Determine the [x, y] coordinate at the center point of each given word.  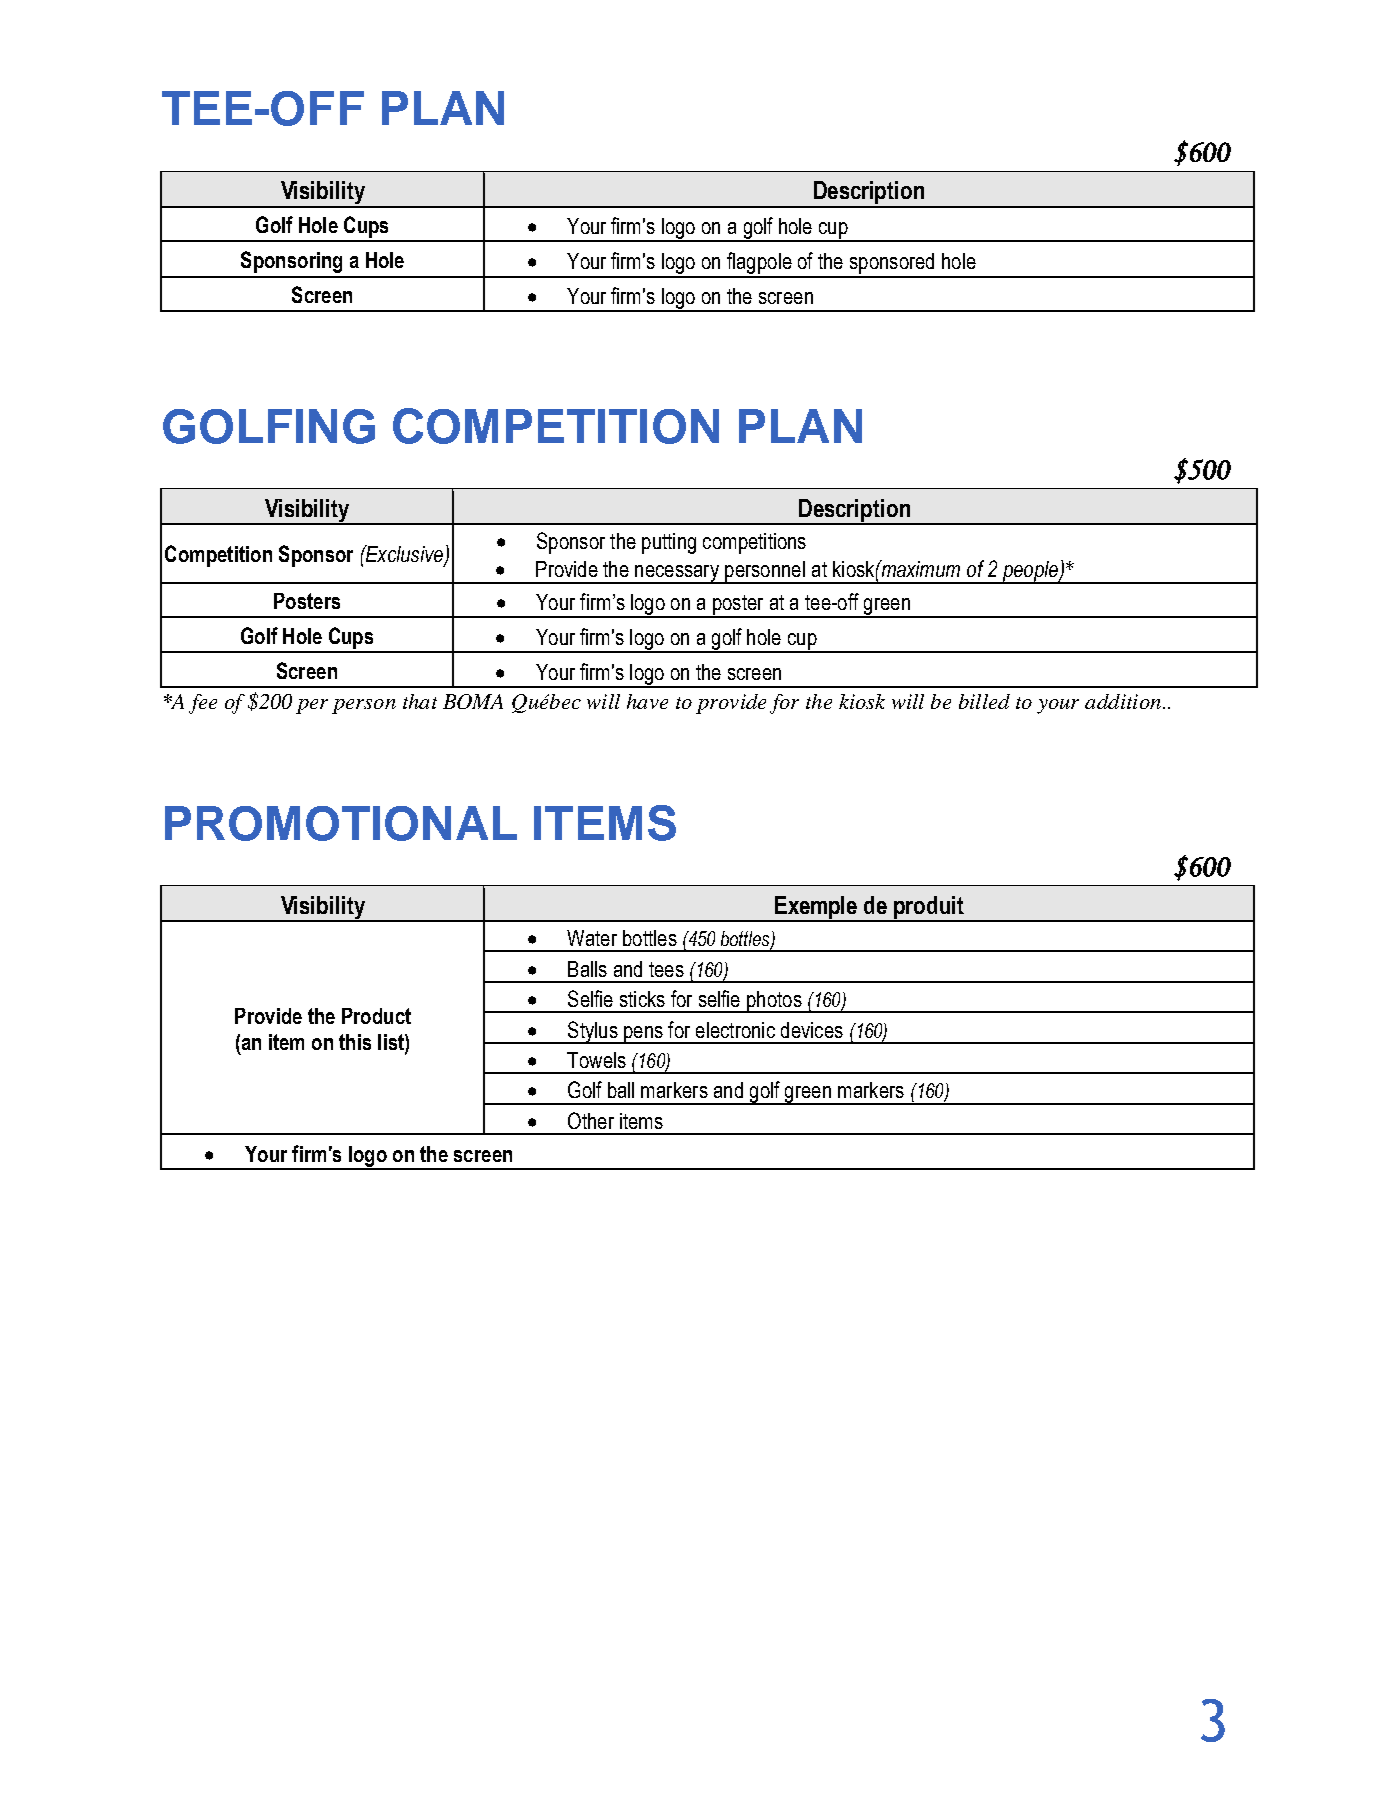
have [647, 701]
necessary [677, 574]
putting [669, 543]
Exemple [816, 908]
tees [666, 969]
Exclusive [404, 555]
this [355, 1042]
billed [984, 701]
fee [203, 704]
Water [592, 938]
